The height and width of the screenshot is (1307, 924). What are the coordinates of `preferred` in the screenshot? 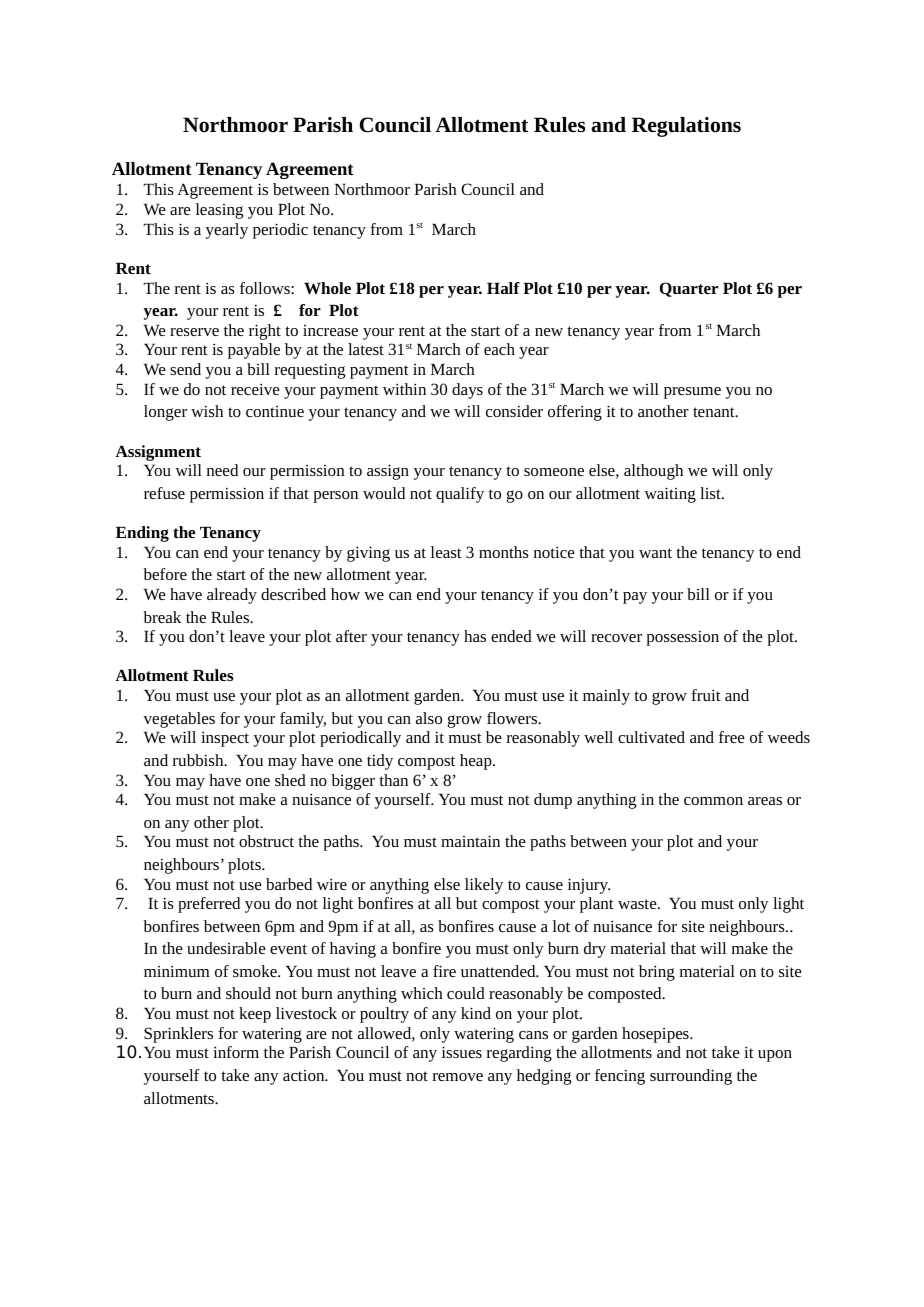 It's located at (209, 905).
